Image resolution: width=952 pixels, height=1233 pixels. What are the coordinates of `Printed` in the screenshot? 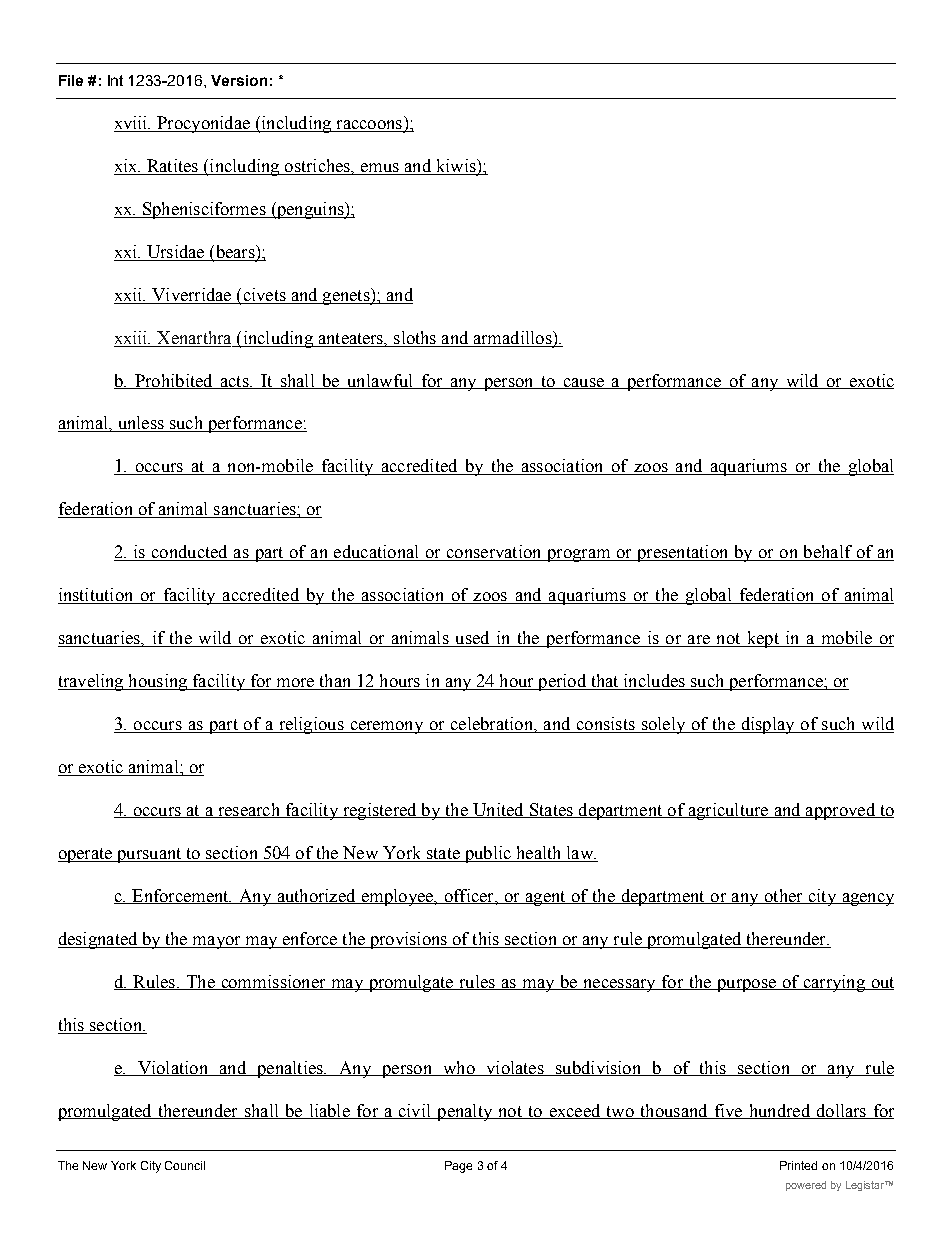 It's located at (798, 1165).
